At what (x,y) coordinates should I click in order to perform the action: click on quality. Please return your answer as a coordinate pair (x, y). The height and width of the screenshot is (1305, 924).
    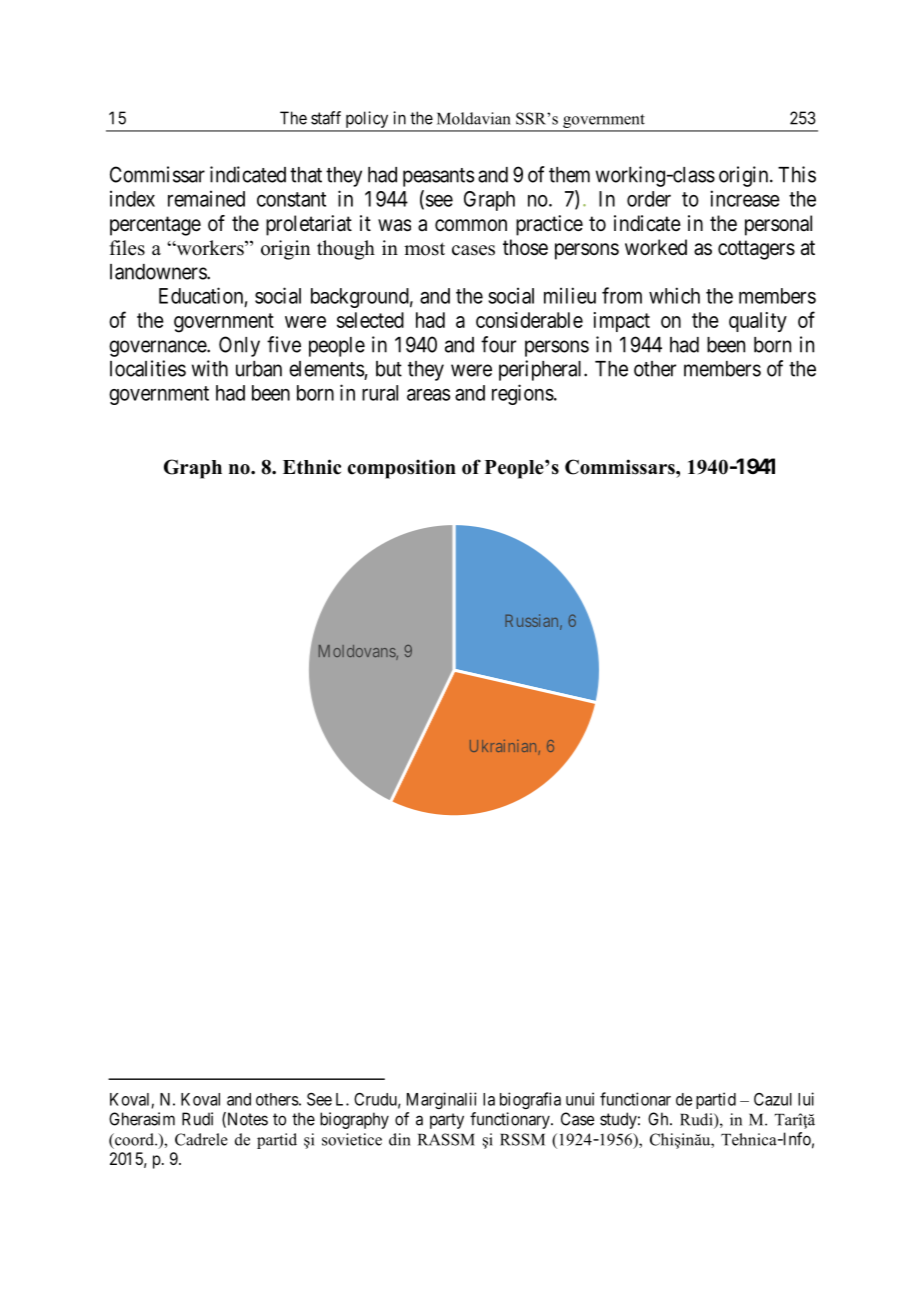
    Looking at the image, I should click on (758, 322).
